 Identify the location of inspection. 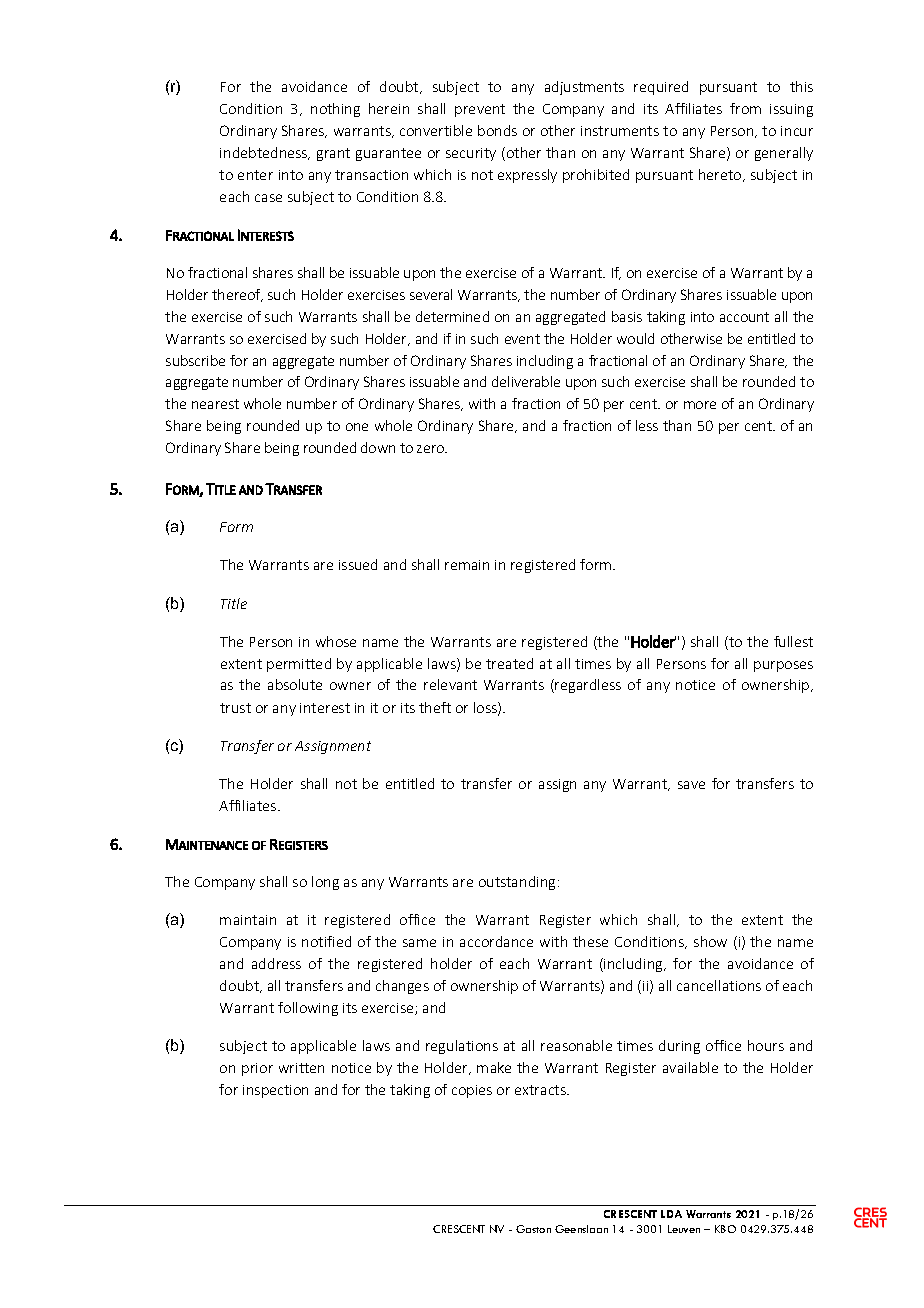
(275, 1091).
